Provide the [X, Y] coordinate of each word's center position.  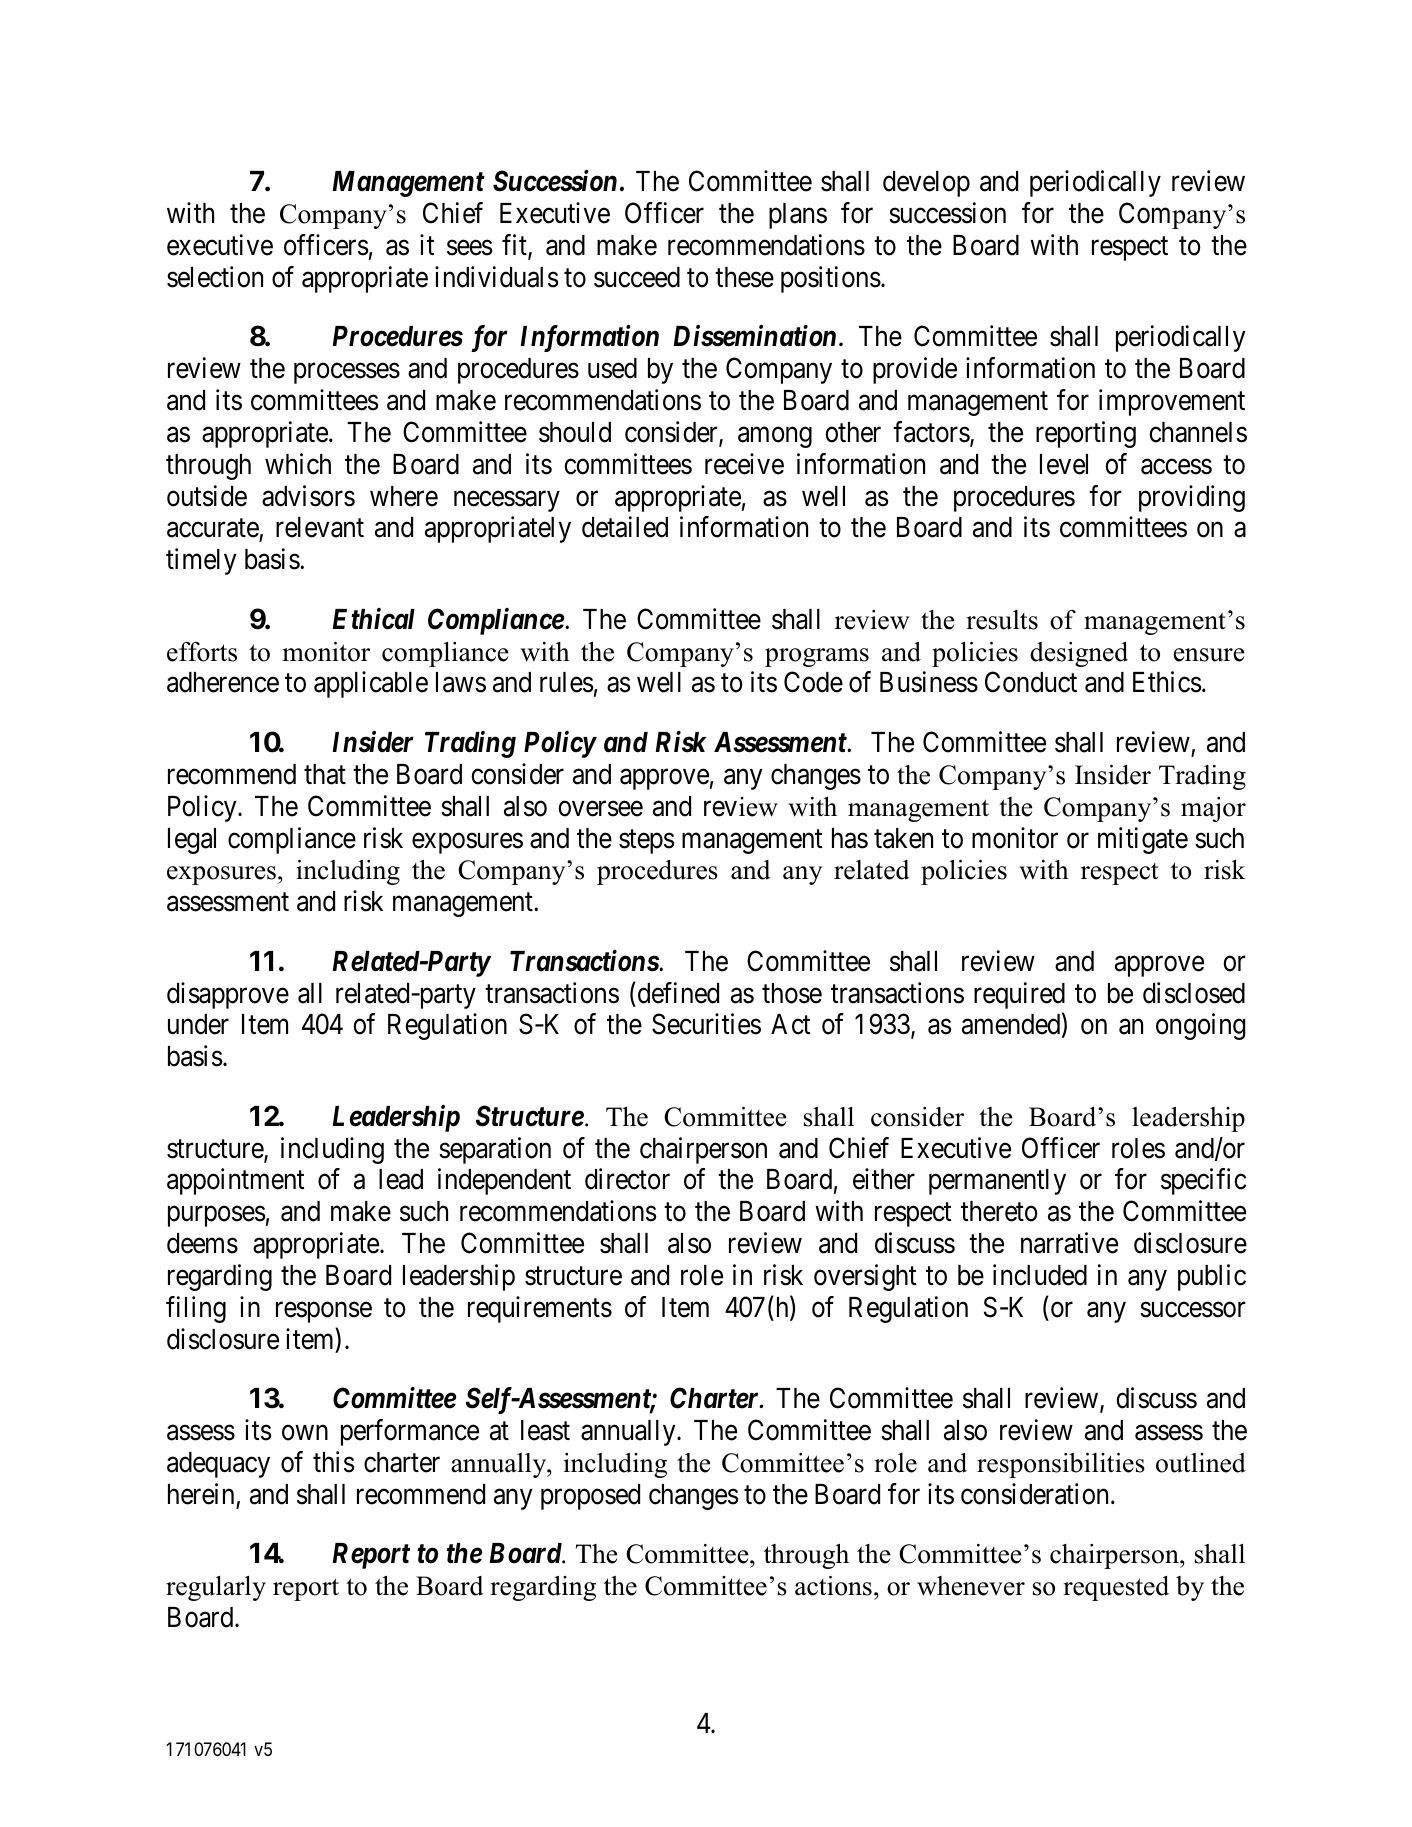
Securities [706, 1024]
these [744, 277]
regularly [216, 1588]
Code [813, 682]
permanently [997, 1182]
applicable [371, 685]
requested [1116, 1588]
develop [926, 184]
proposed [590, 1497]
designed [1079, 654]
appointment [235, 1182]
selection [215, 277]
